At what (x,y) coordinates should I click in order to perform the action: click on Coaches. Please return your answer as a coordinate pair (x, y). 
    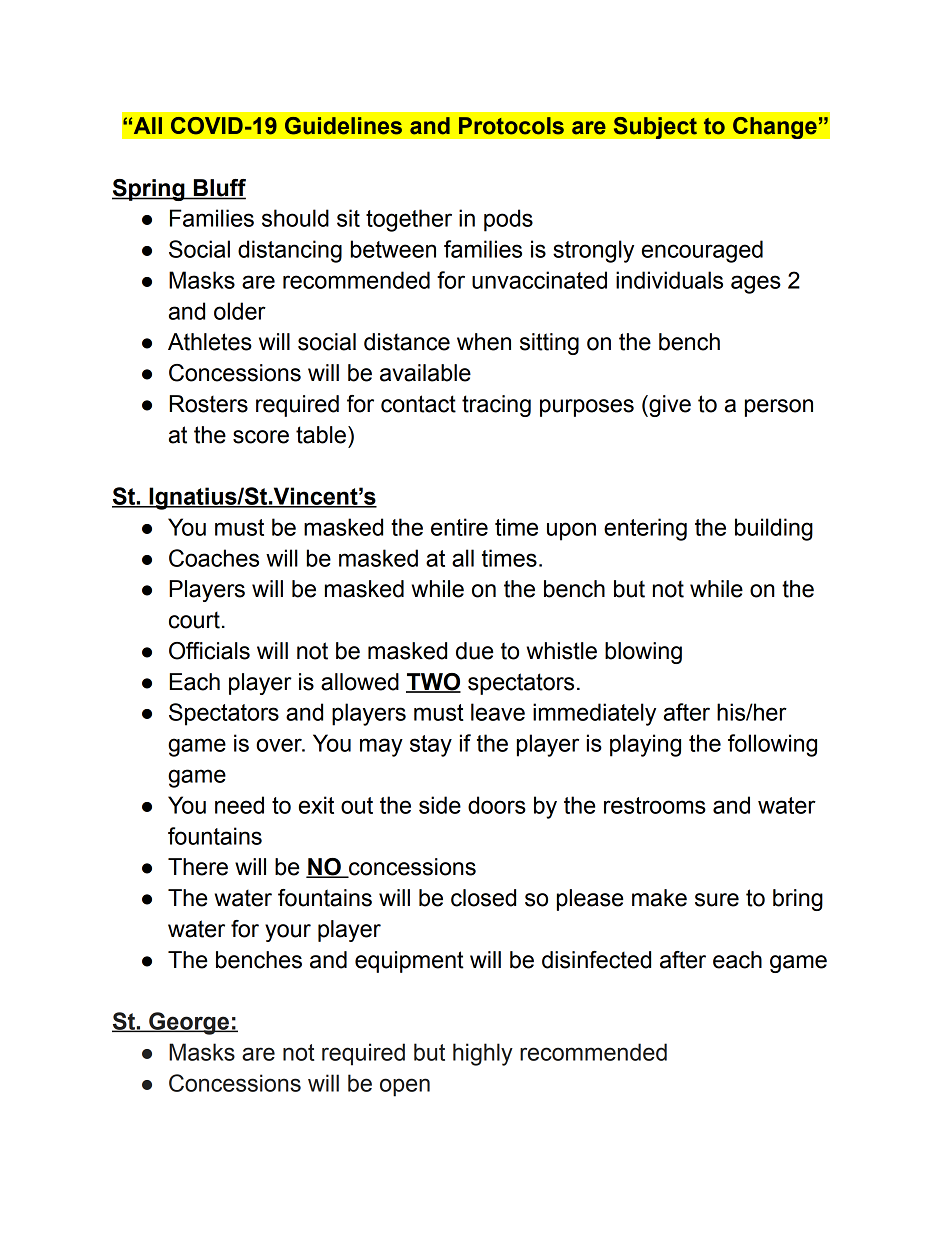
    Looking at the image, I should click on (214, 558).
